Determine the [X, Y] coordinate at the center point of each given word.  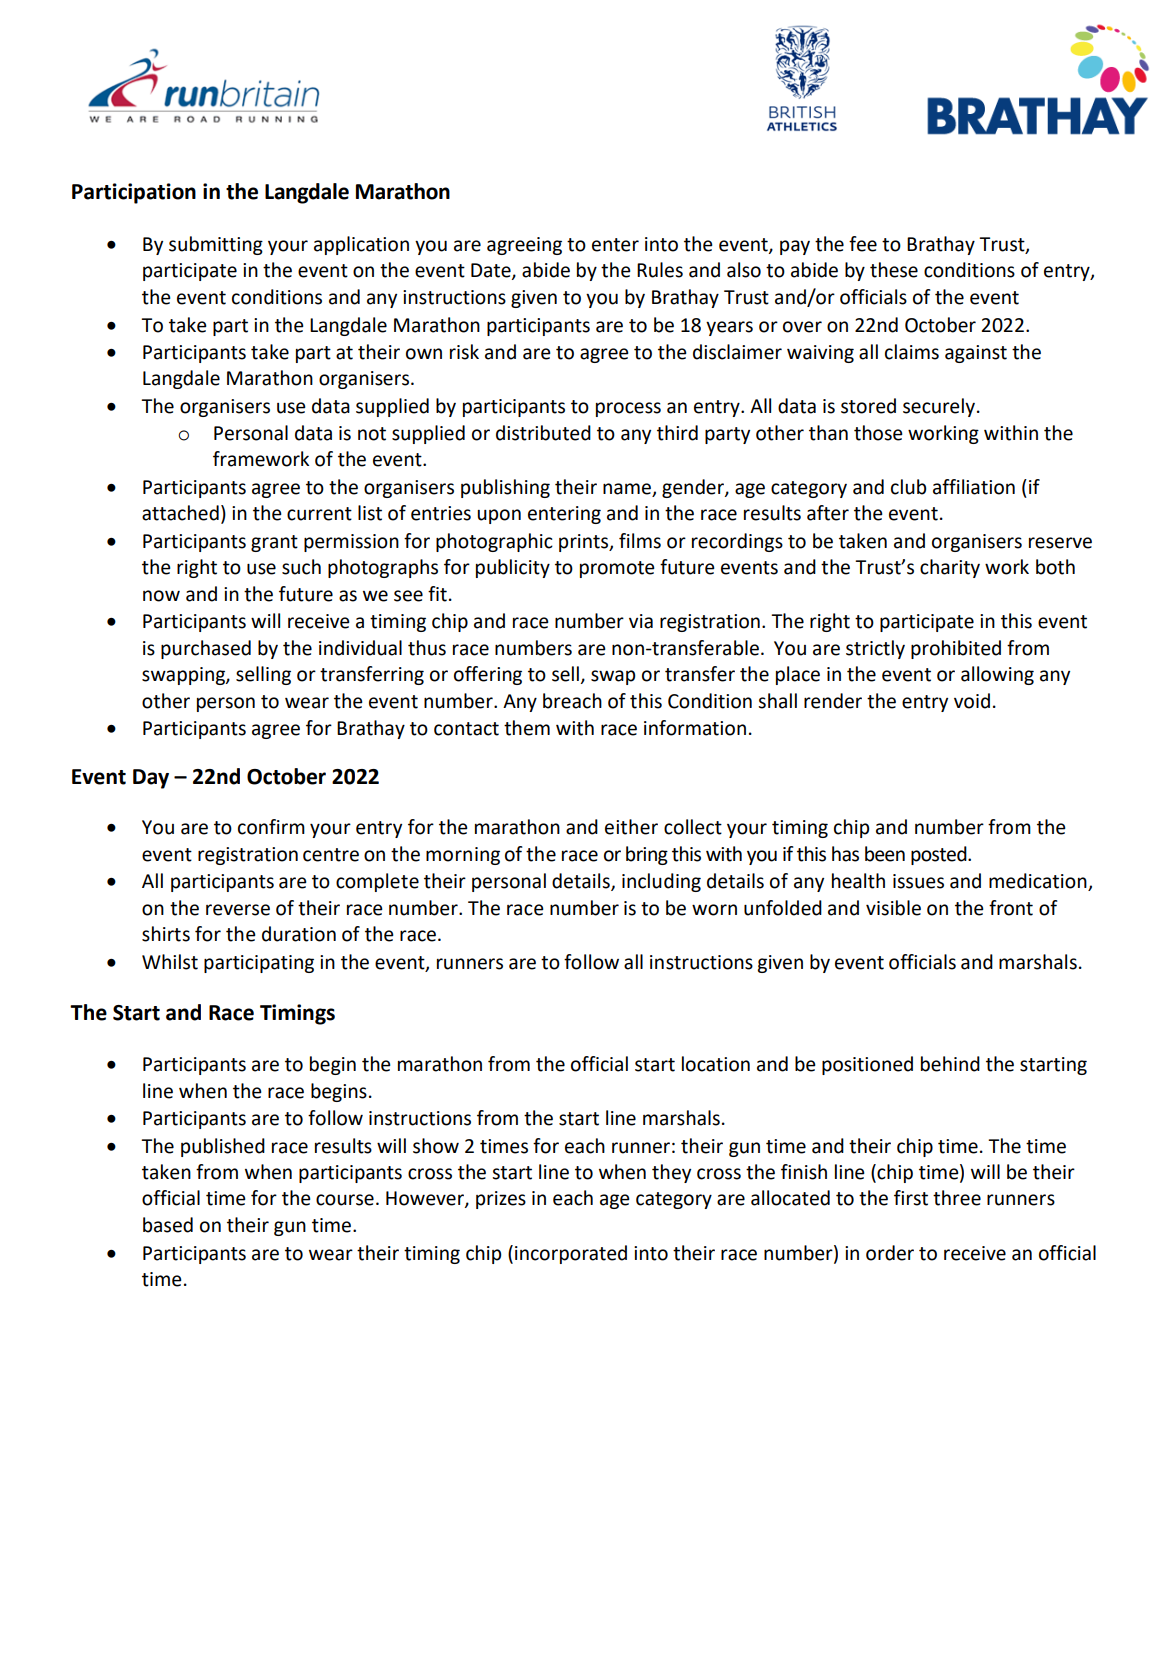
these [894, 270]
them [527, 728]
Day [151, 779]
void [972, 701]
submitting [216, 245]
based [168, 1225]
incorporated [571, 1254]
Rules [660, 270]
